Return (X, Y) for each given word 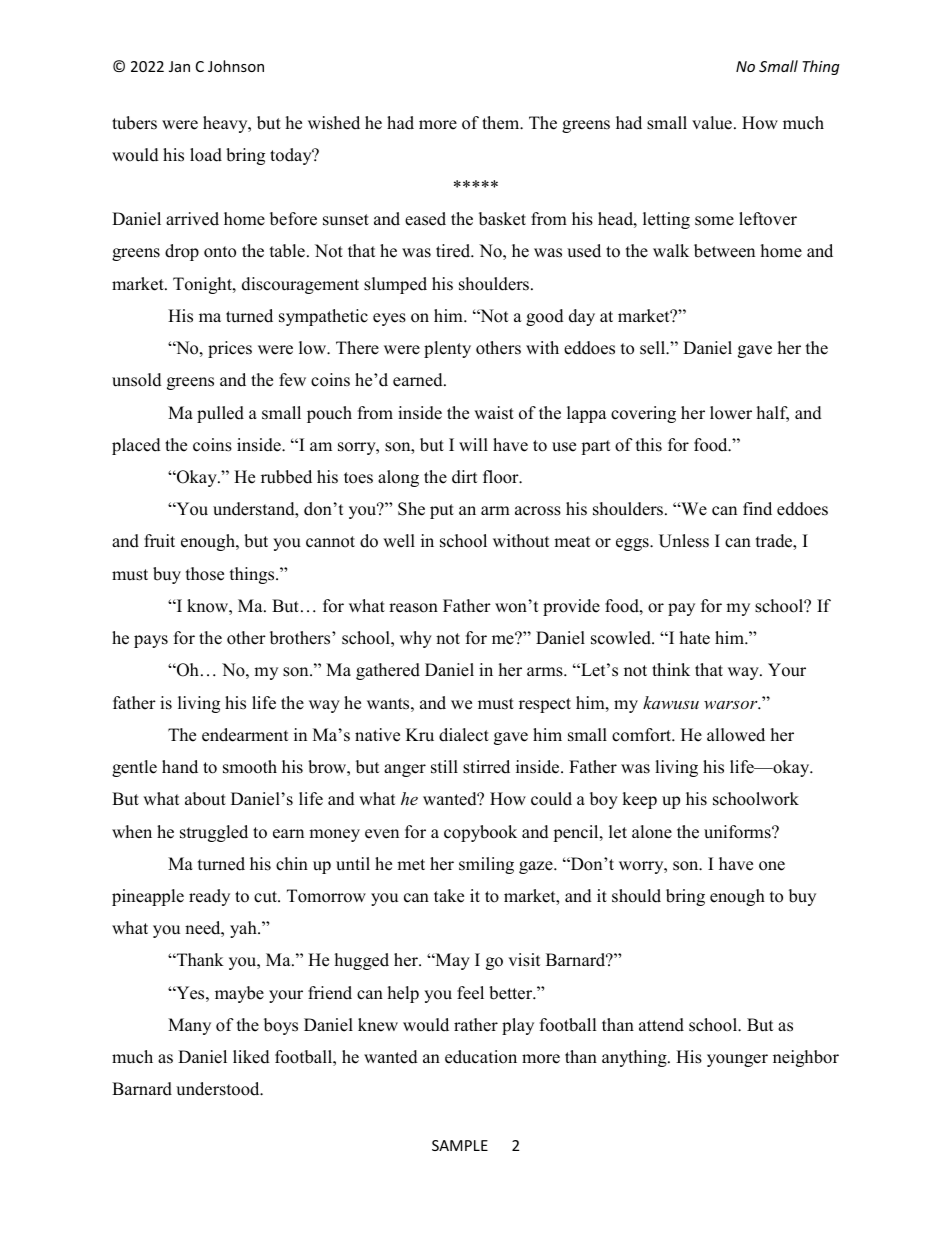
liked (251, 1057)
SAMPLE (460, 1145)
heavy (226, 124)
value (712, 123)
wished (334, 123)
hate (695, 638)
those (205, 574)
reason (413, 608)
